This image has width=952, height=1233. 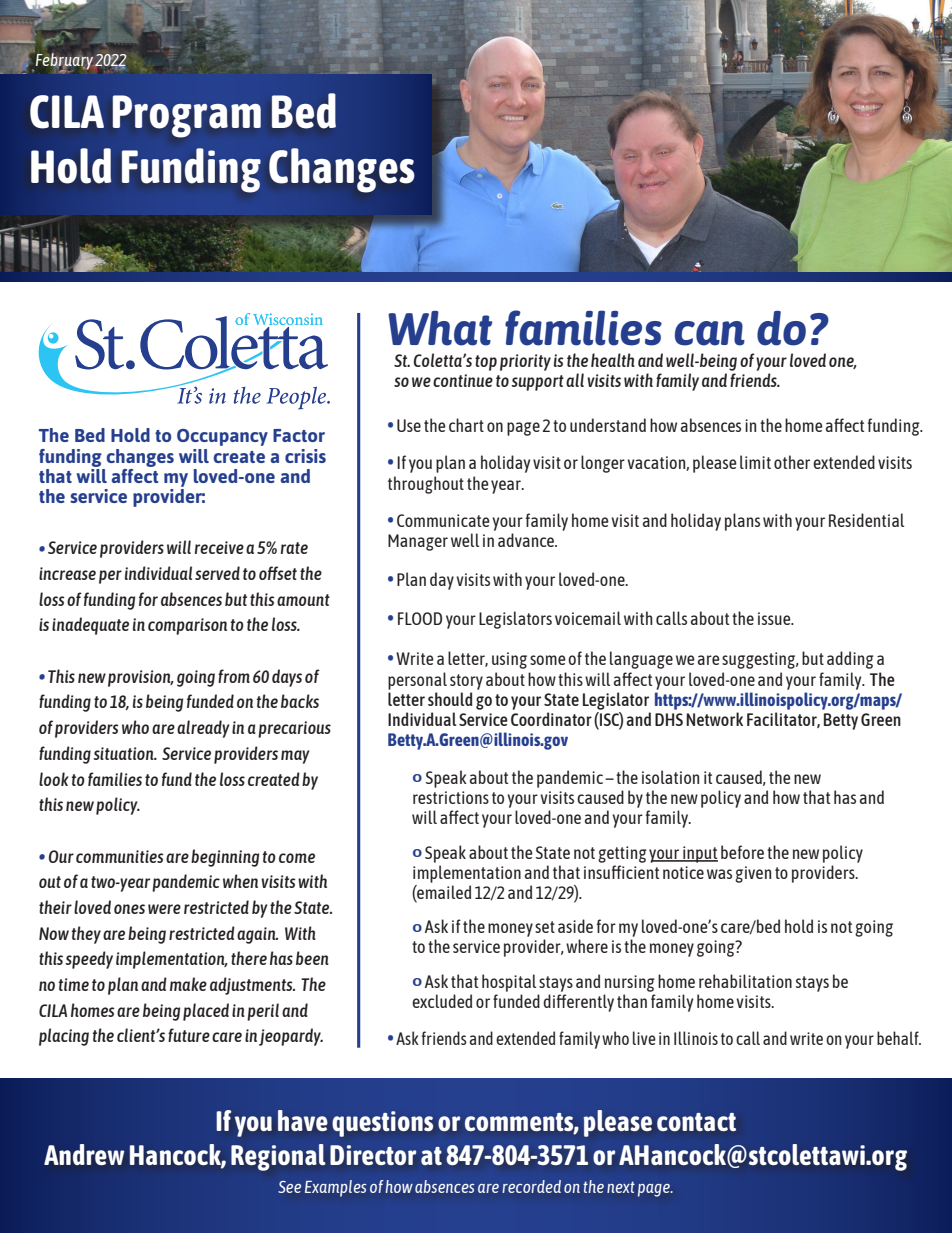 I want to click on adding, so click(x=850, y=660).
